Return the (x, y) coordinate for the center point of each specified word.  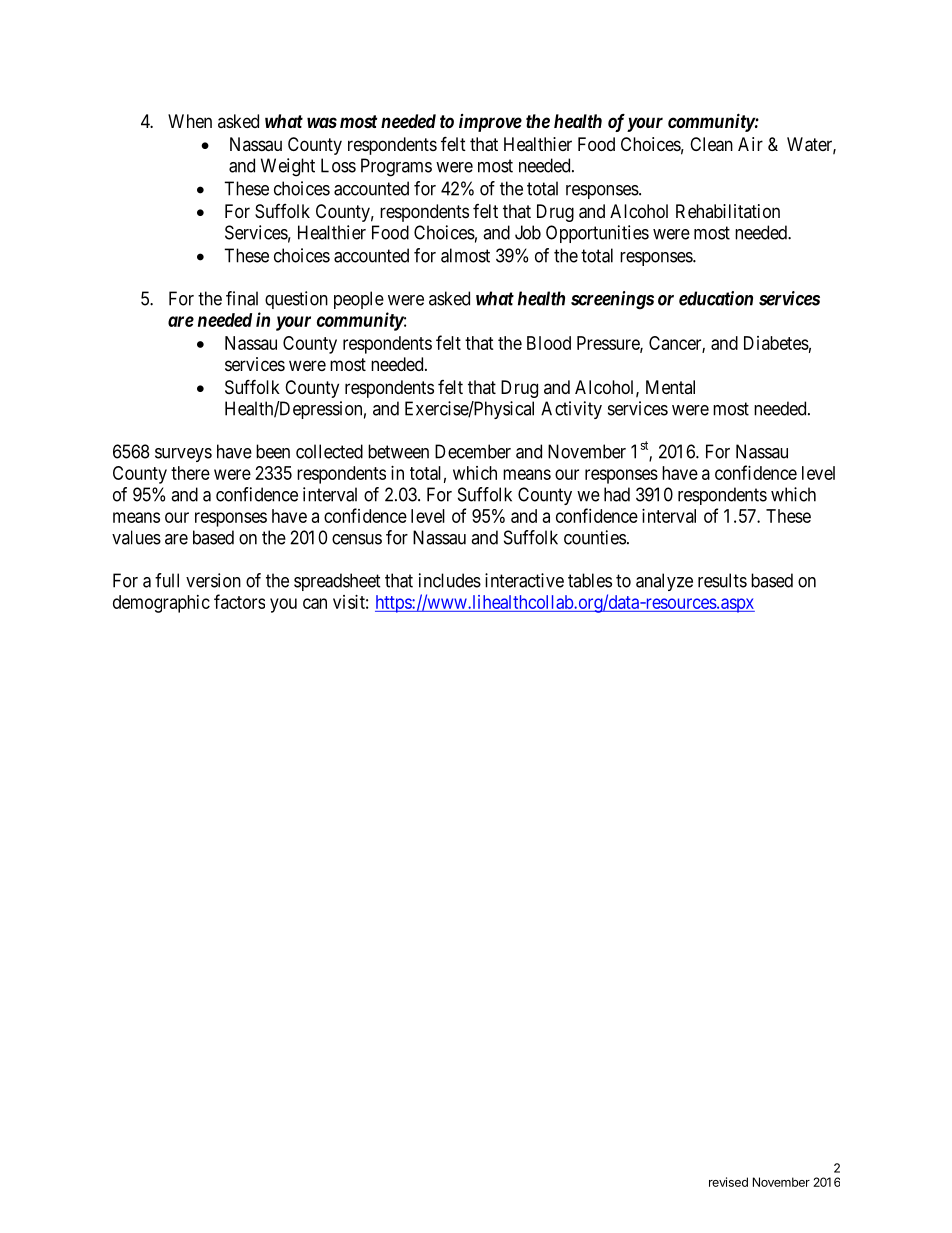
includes (450, 580)
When (190, 121)
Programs (396, 167)
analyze (664, 582)
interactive (524, 580)
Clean (711, 144)
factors (239, 601)
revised (728, 1182)
